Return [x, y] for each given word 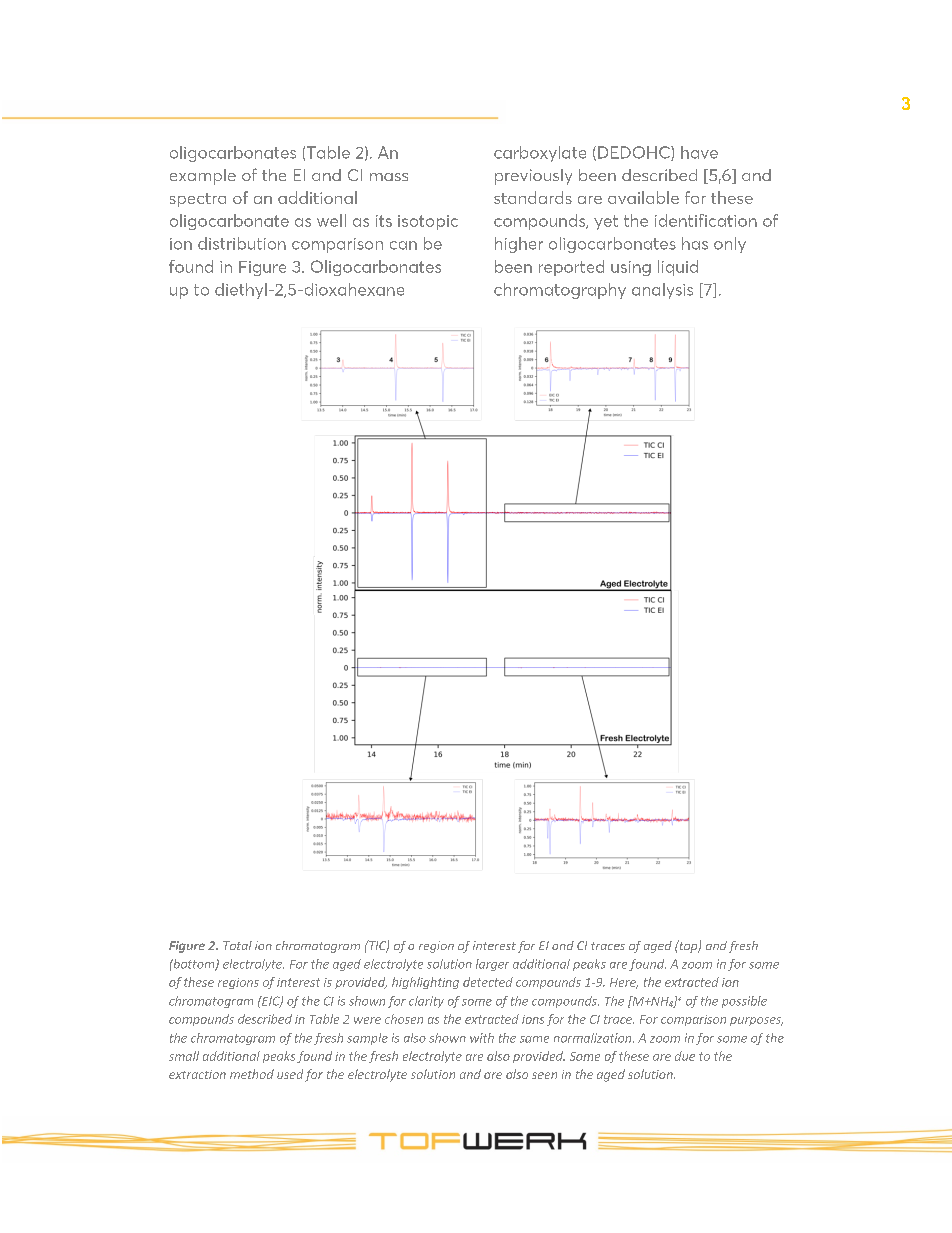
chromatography [560, 291]
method [252, 1074]
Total [237, 945]
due [685, 1056]
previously [533, 177]
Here [624, 983]
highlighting [425, 983]
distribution [242, 243]
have [699, 152]
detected [488, 982]
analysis [662, 291]
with [482, 1038]
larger [492, 965]
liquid [678, 268]
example [203, 177]
